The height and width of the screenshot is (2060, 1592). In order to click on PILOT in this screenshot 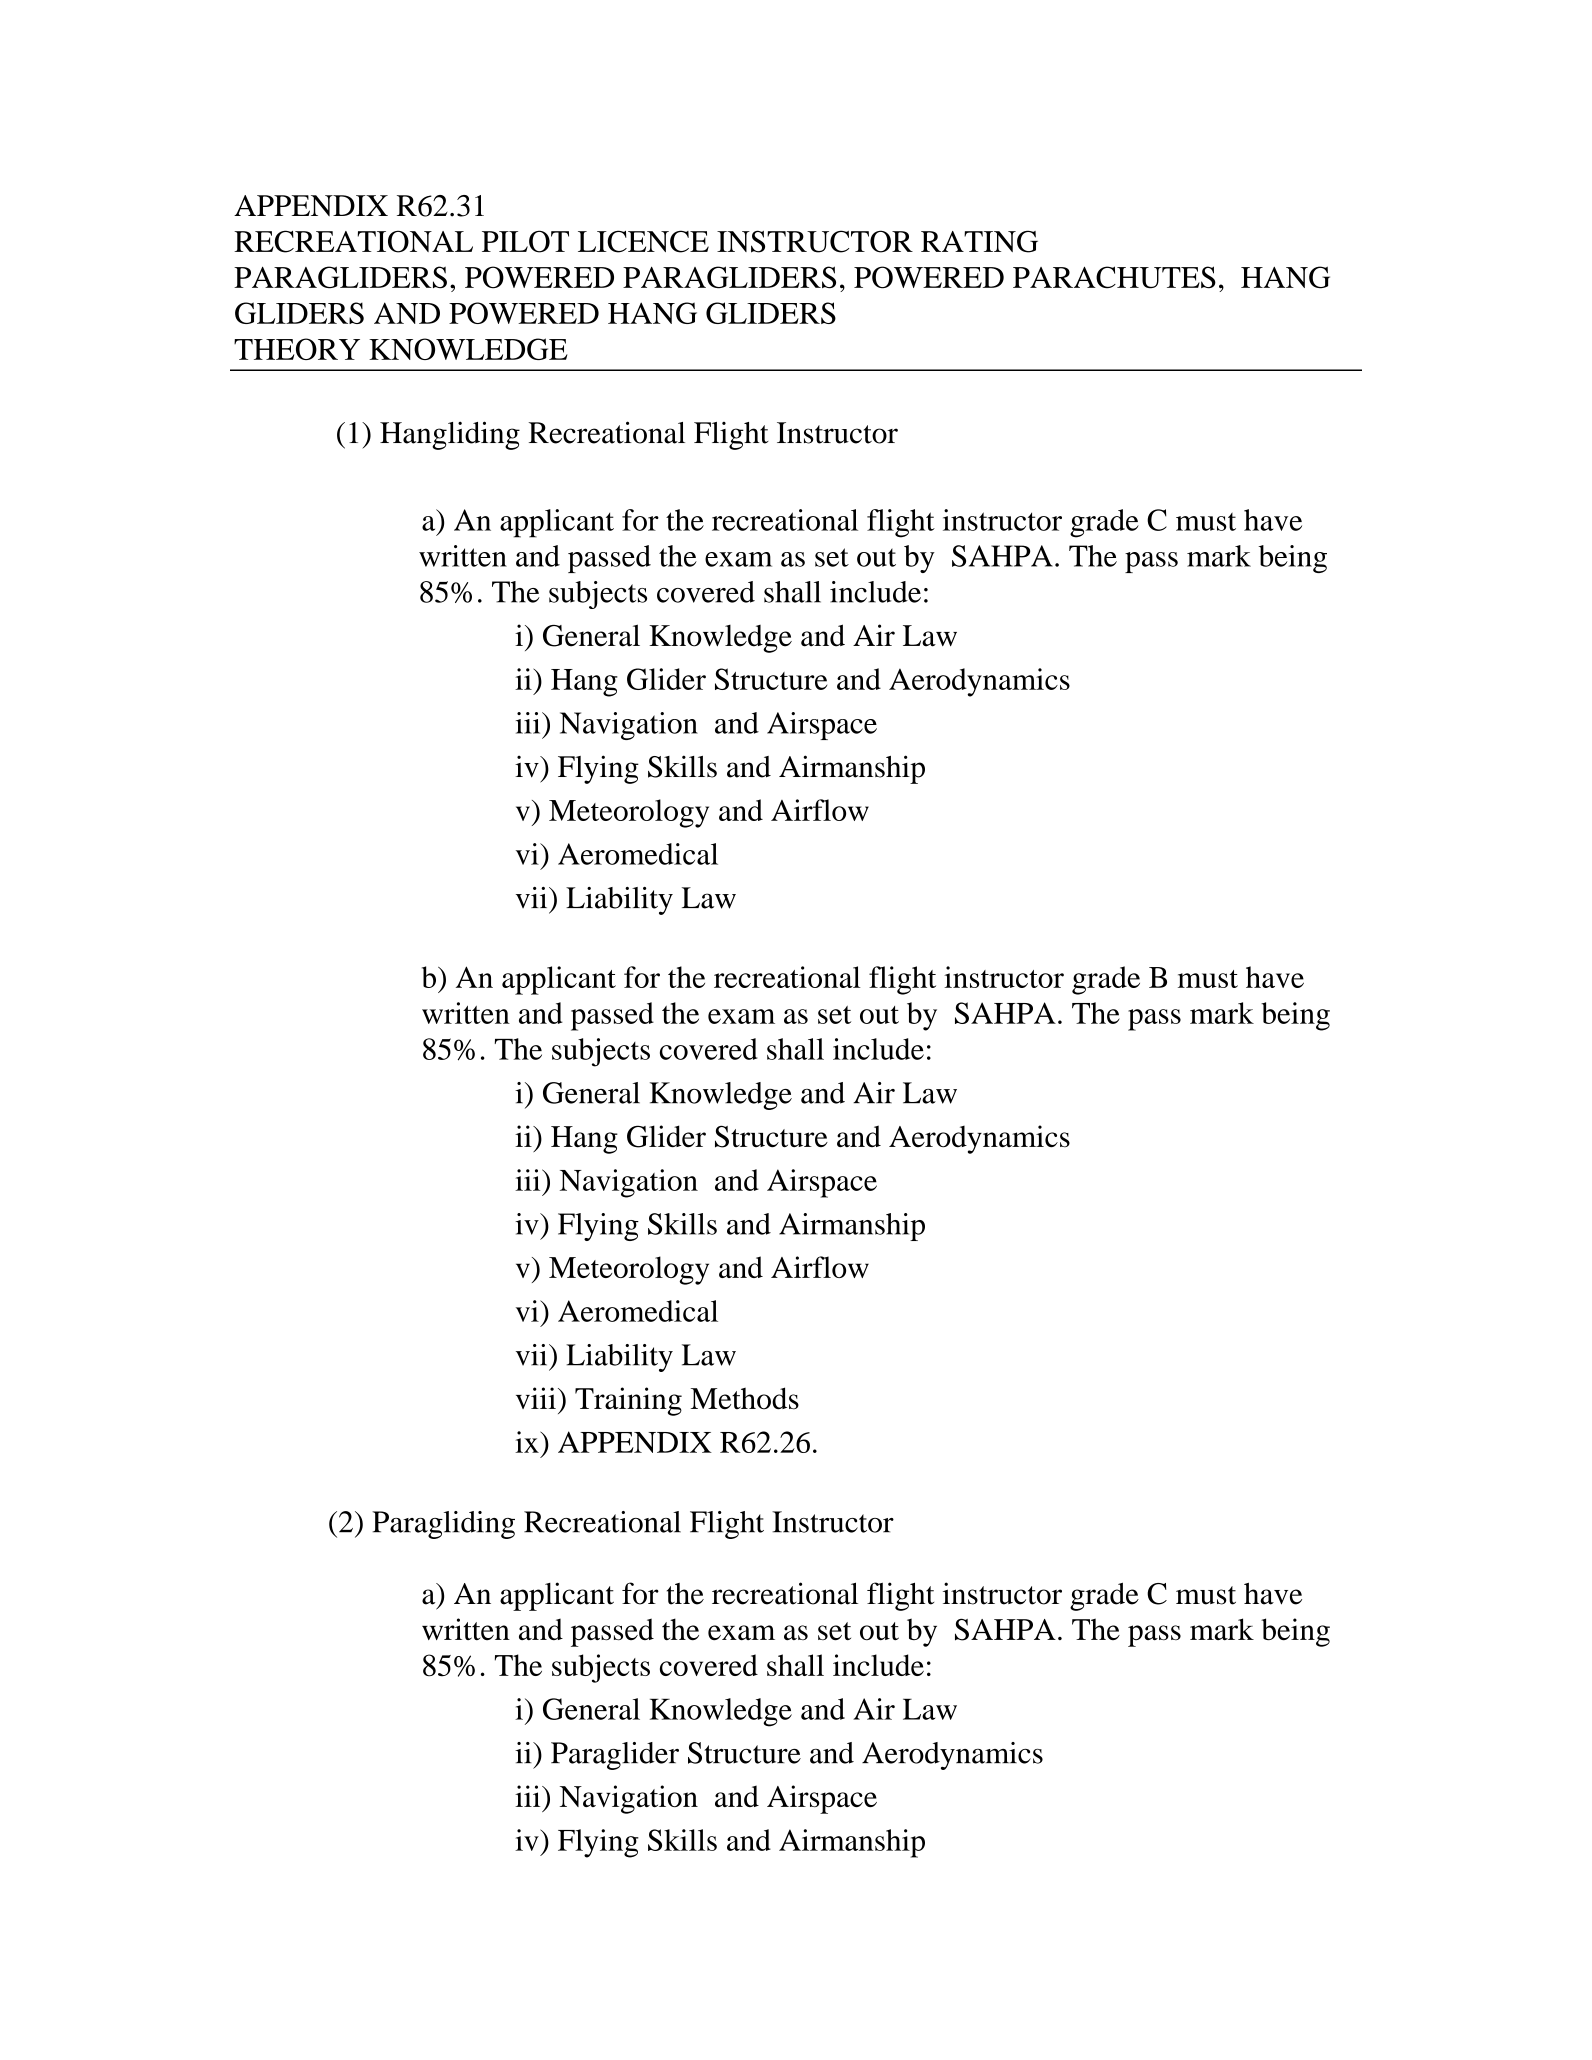, I will do `click(525, 241)`.
